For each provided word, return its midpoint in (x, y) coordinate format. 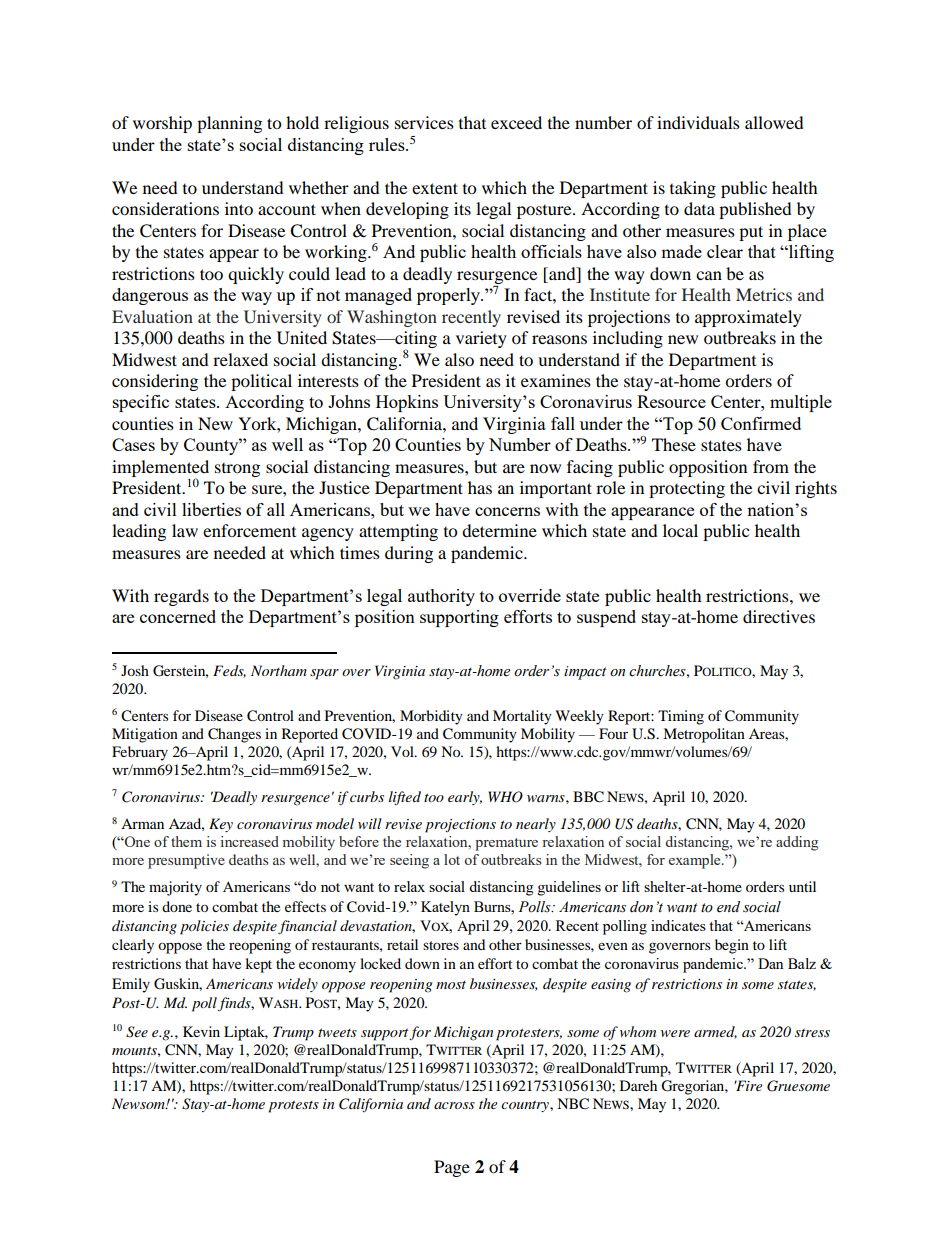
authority (441, 597)
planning (229, 124)
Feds (229, 671)
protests (293, 1107)
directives (779, 616)
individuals (698, 122)
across (454, 1105)
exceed (516, 122)
